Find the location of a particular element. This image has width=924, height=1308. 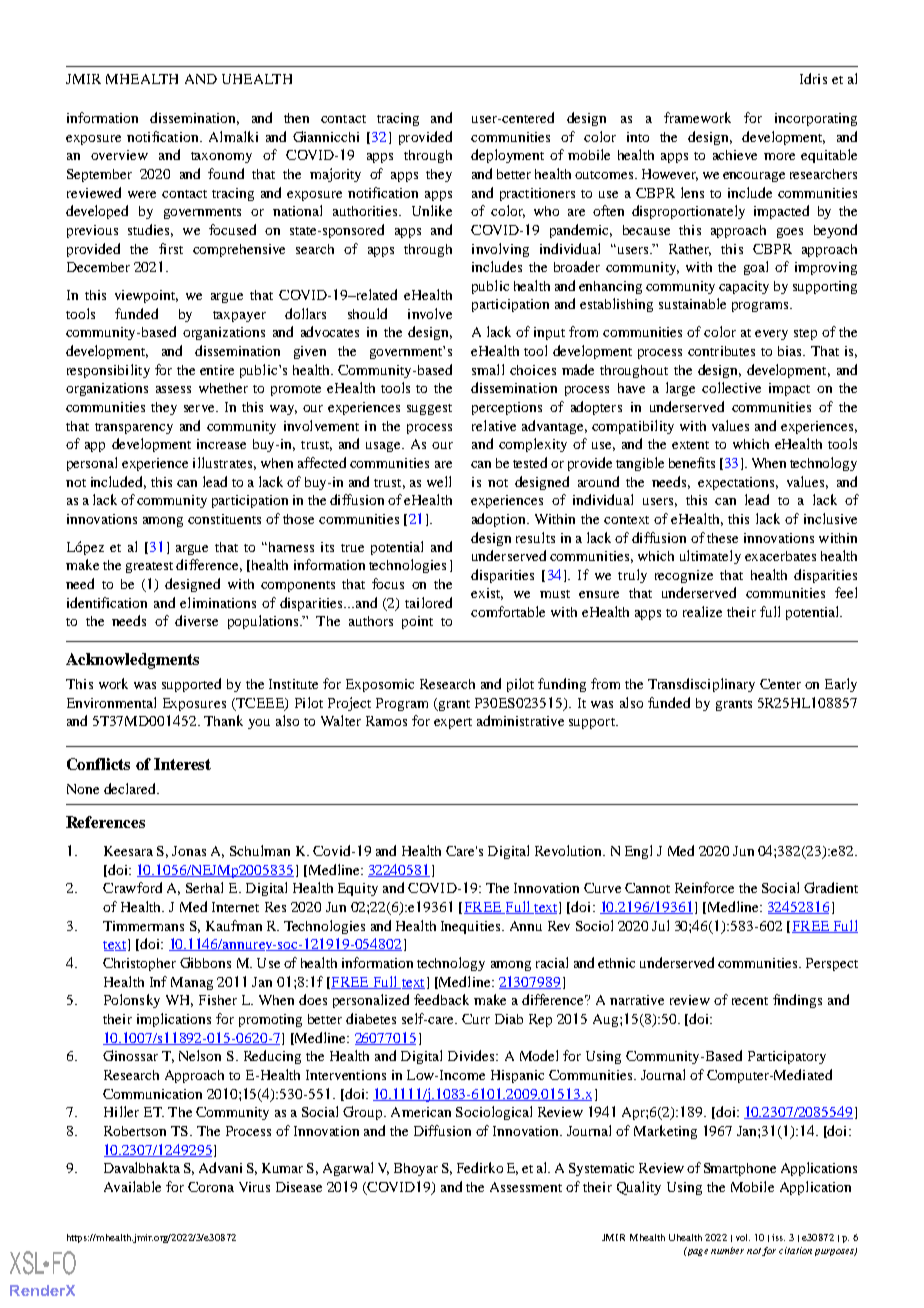

Inequities is located at coordinates (472, 927).
